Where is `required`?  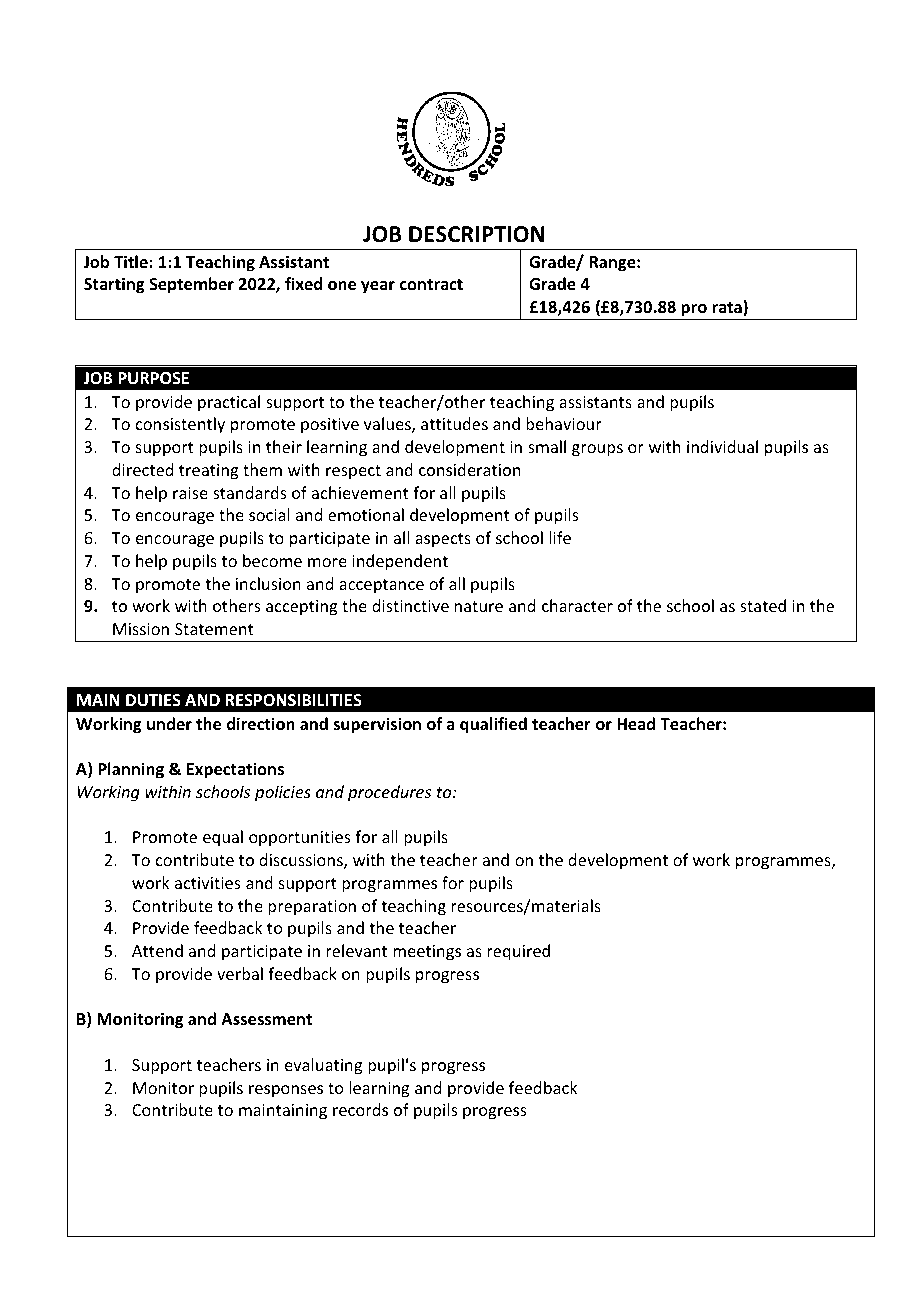 required is located at coordinates (518, 952).
